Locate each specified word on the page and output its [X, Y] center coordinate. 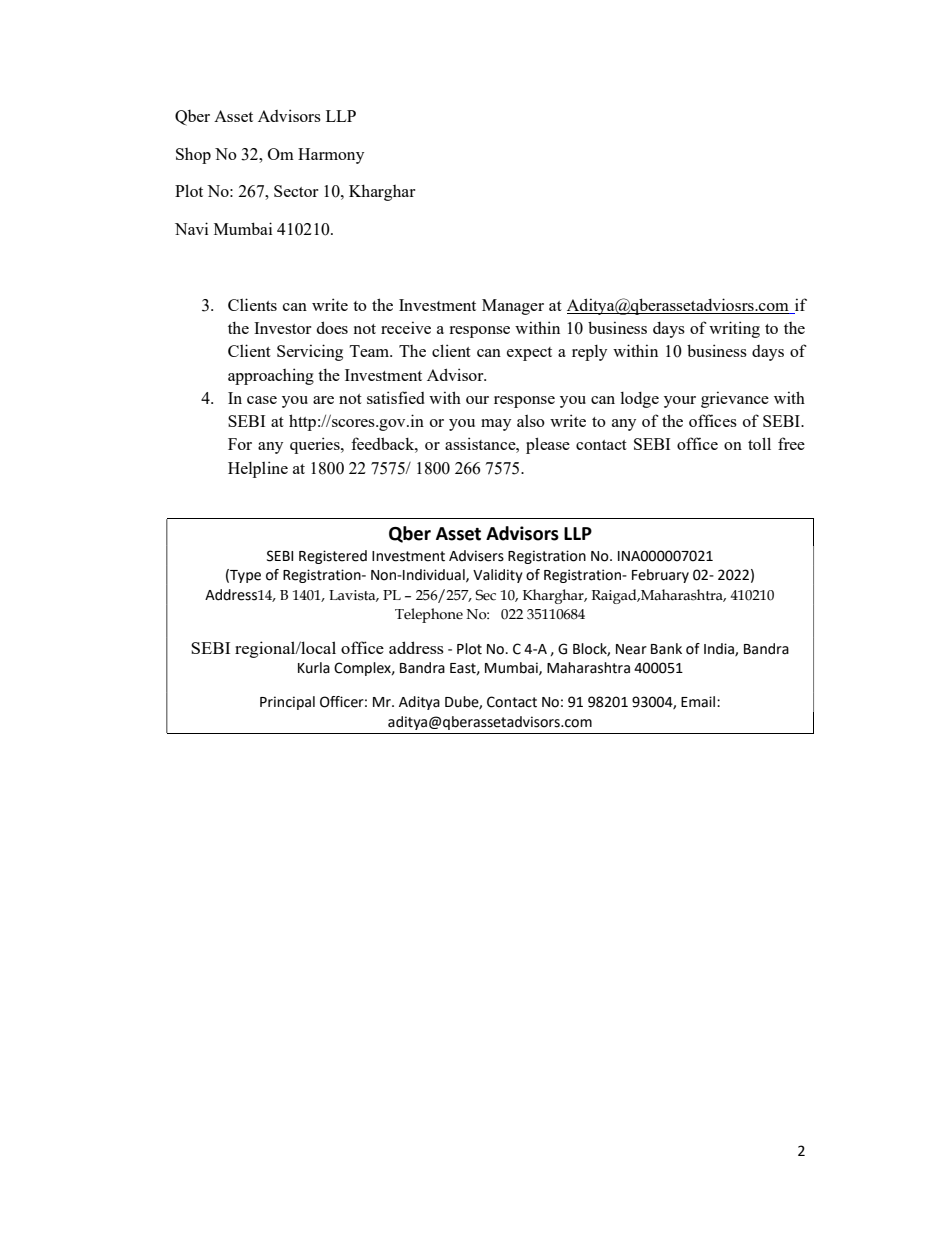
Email [699, 702]
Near [631, 649]
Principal [287, 703]
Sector [296, 191]
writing [734, 329]
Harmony [331, 156]
